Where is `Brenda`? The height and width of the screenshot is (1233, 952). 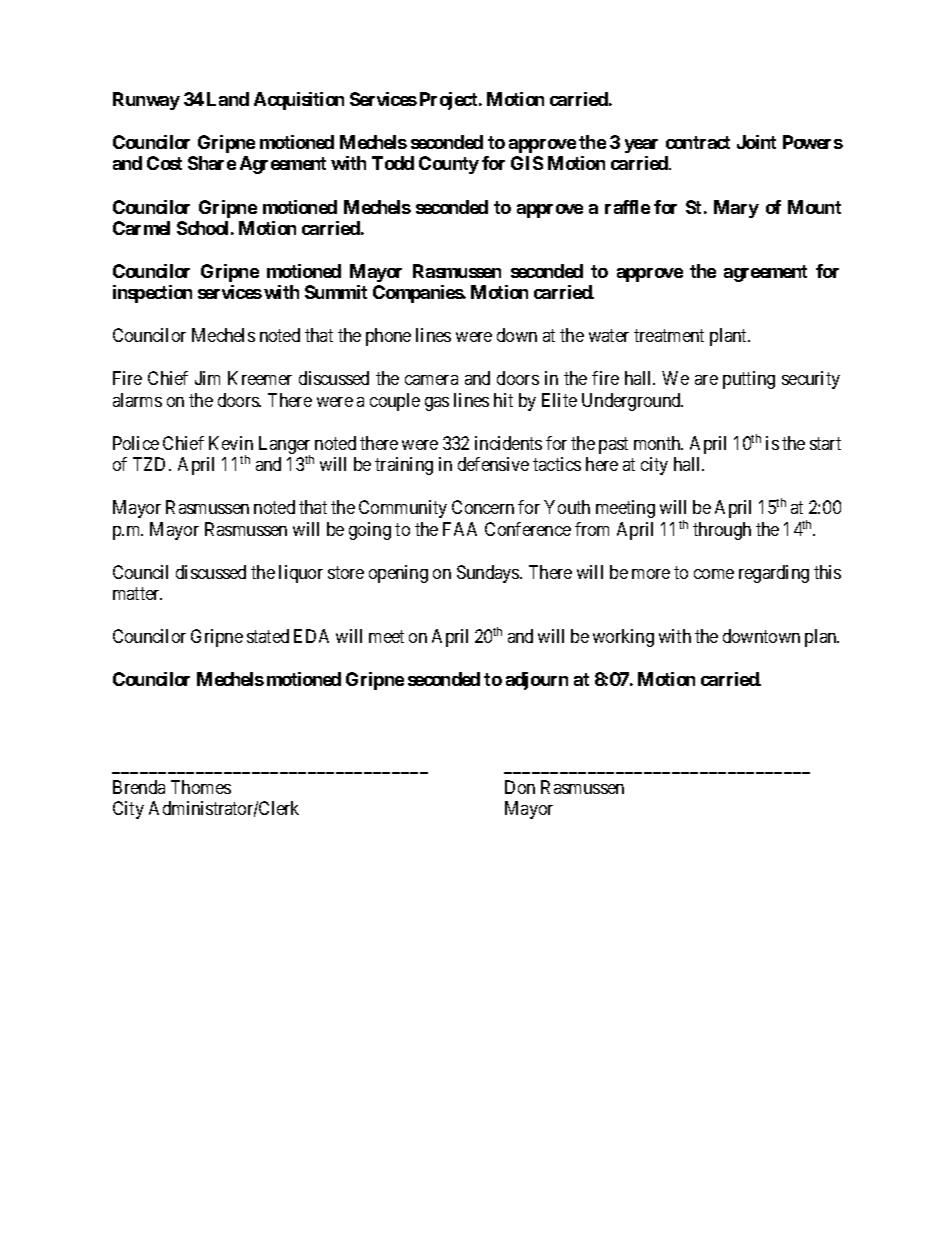 Brenda is located at coordinates (139, 787).
